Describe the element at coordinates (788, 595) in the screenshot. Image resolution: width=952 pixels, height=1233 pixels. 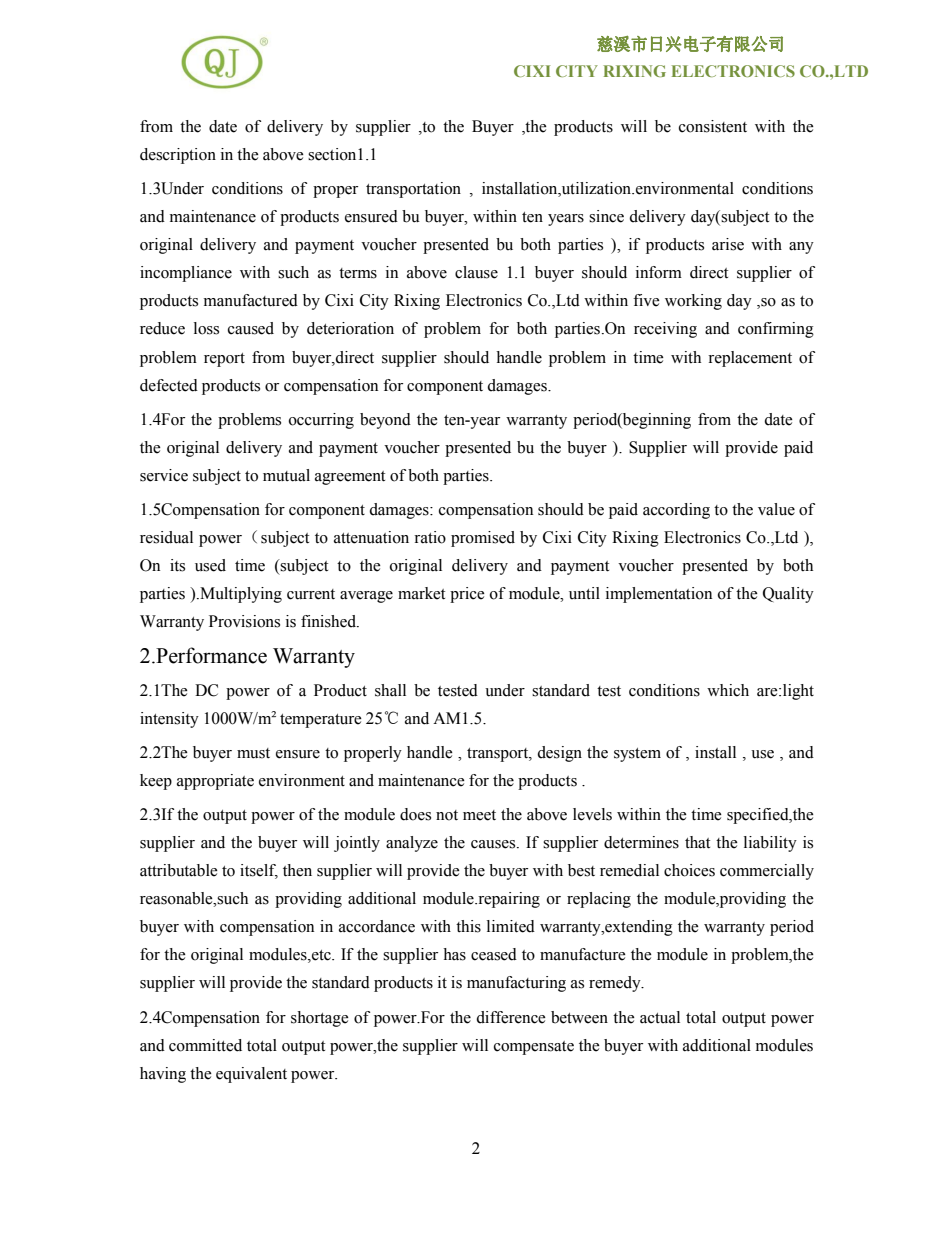
I see `Quality` at that location.
